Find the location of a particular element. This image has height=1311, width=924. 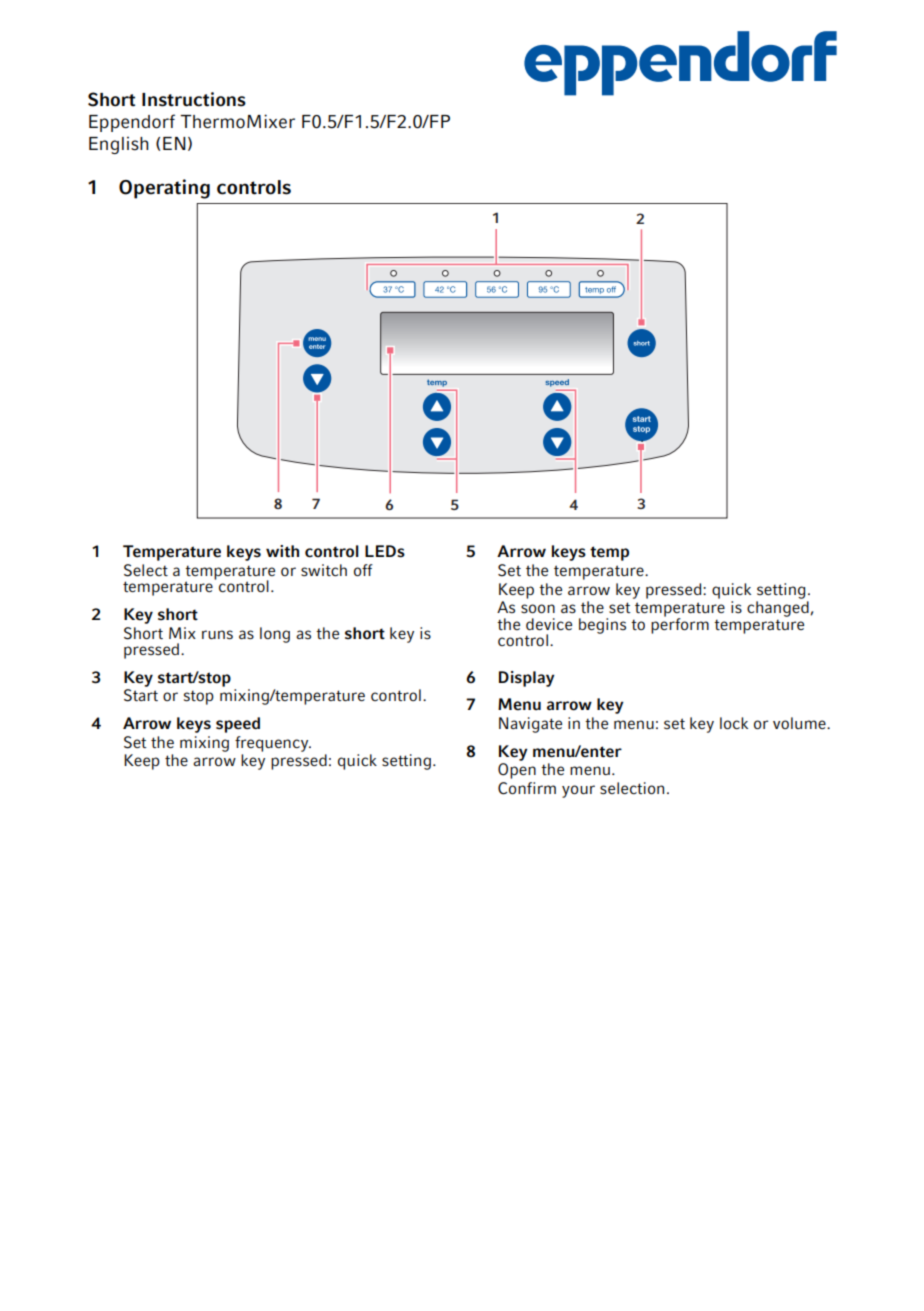

device is located at coordinates (549, 624).
